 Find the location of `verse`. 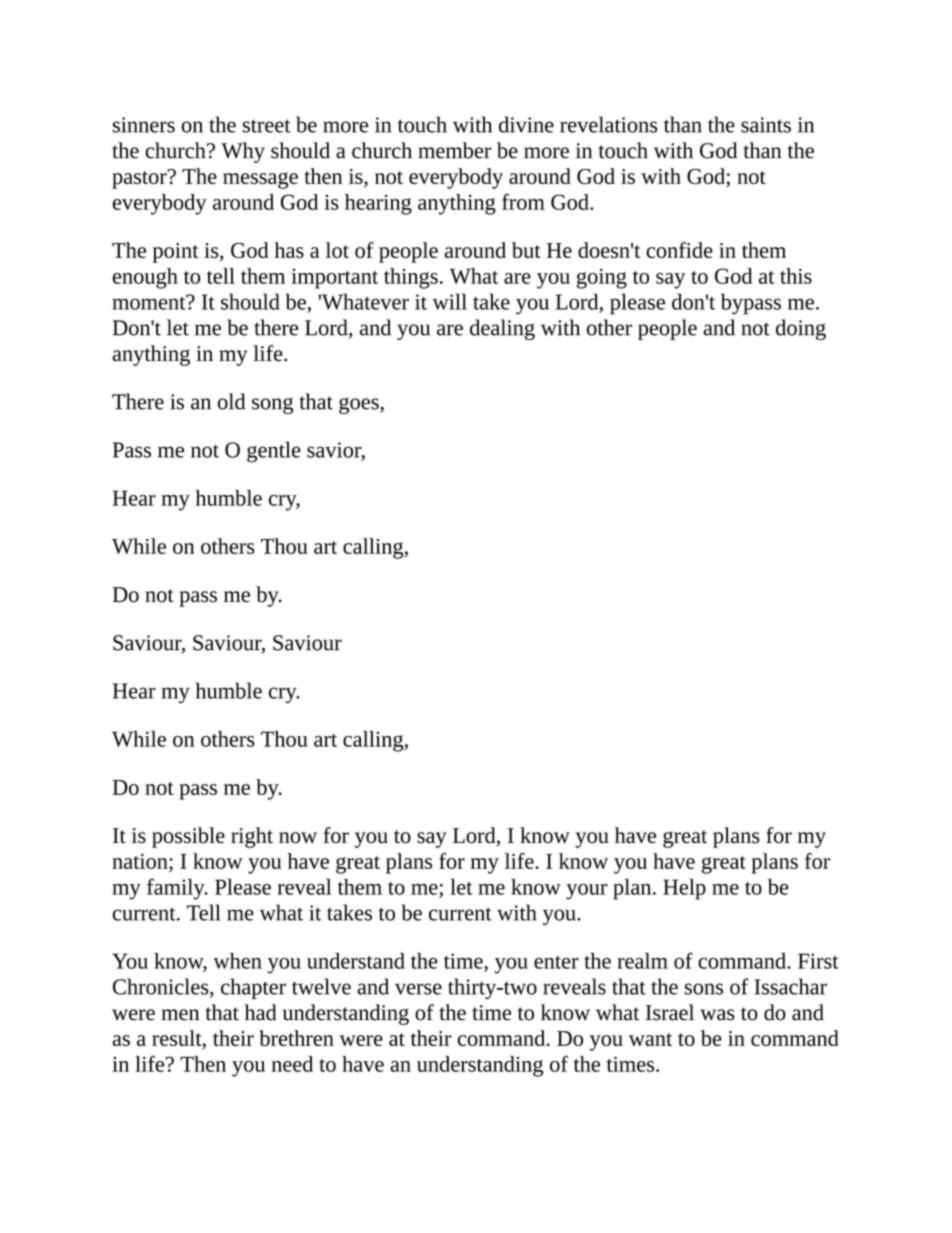

verse is located at coordinates (418, 989).
